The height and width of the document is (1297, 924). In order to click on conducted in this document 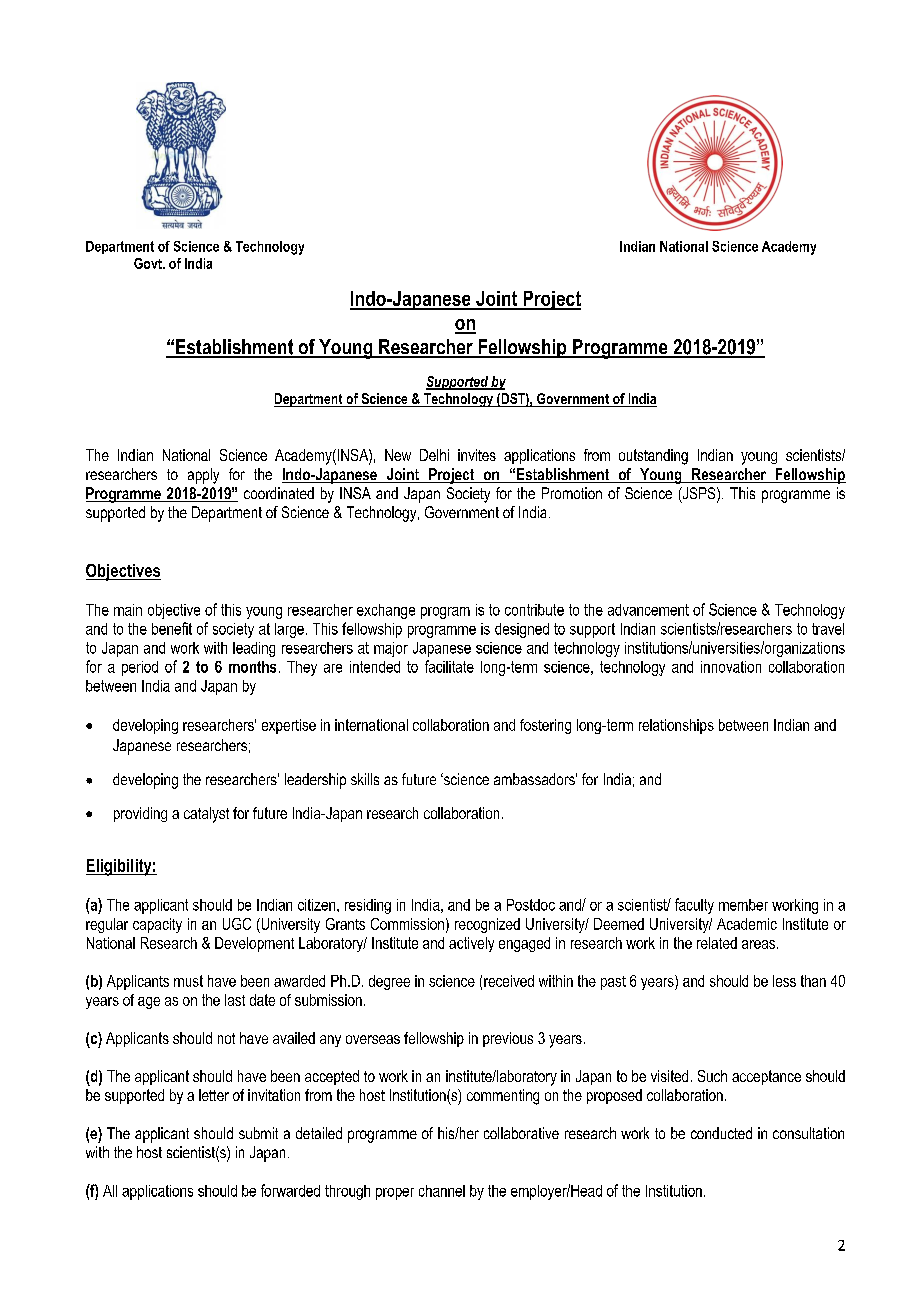, I will do `click(721, 1133)`.
